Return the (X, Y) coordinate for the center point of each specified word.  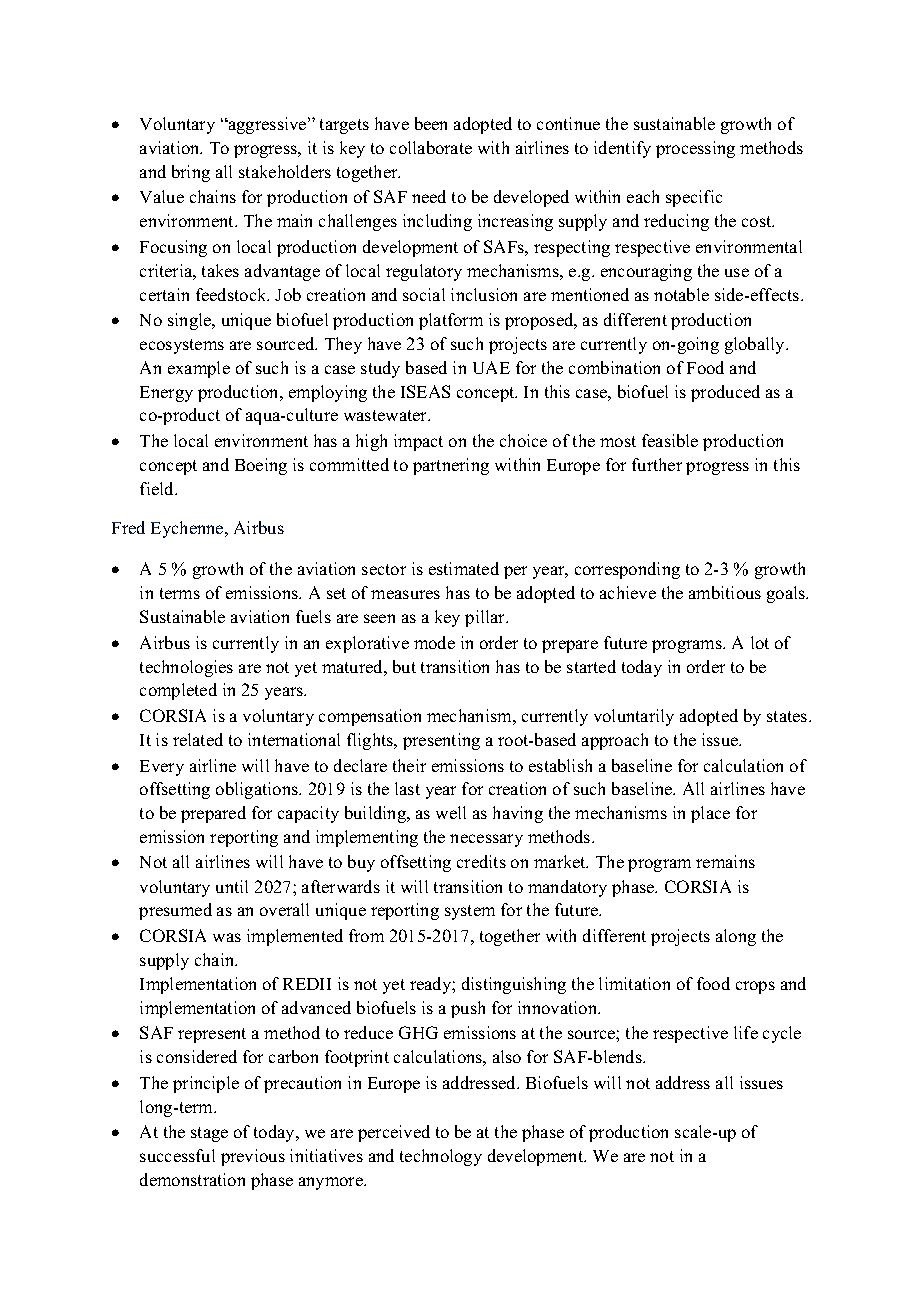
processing (695, 149)
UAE (491, 367)
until (232, 886)
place (710, 814)
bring (191, 173)
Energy (166, 394)
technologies (186, 668)
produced (725, 393)
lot (760, 642)
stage (209, 1134)
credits (481, 861)
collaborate (431, 147)
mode (434, 642)
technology (441, 1157)
